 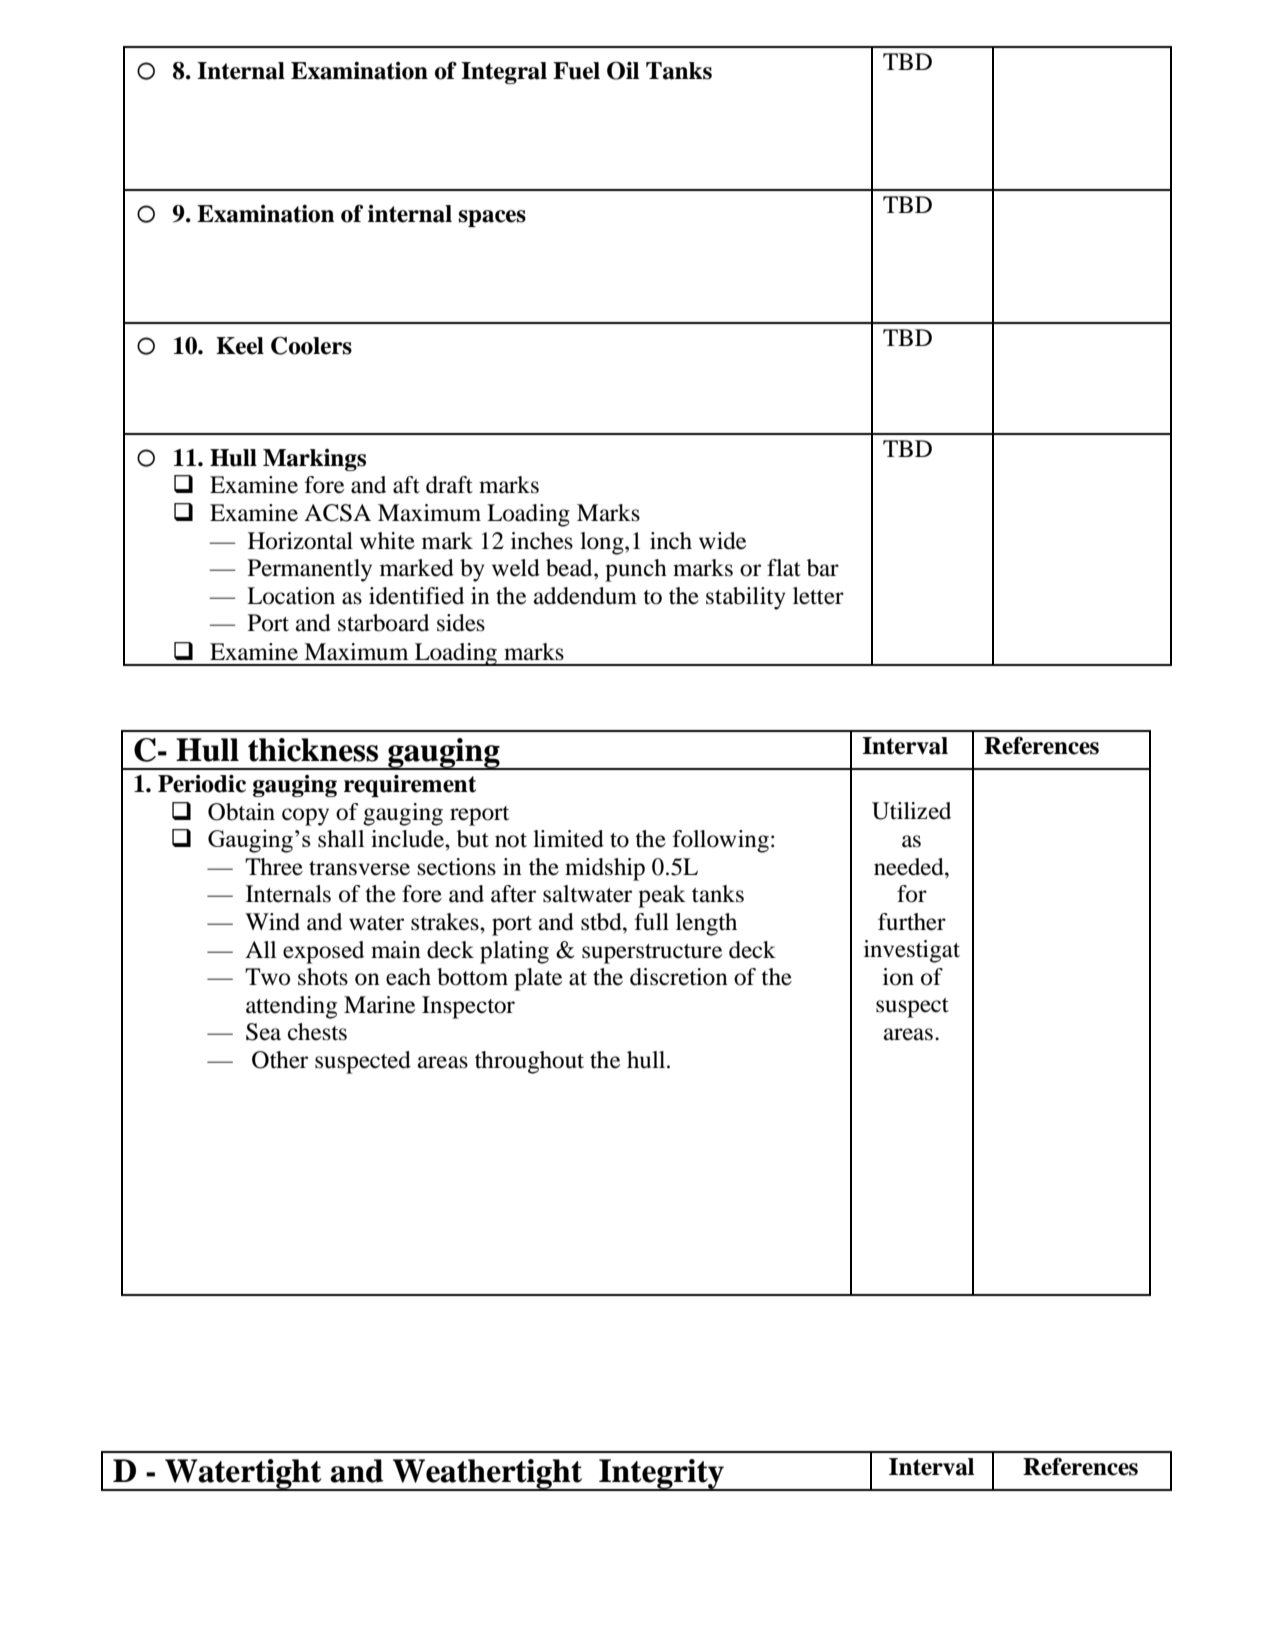 What do you see at coordinates (576, 71) in the screenshot?
I see `Fuel` at bounding box center [576, 71].
